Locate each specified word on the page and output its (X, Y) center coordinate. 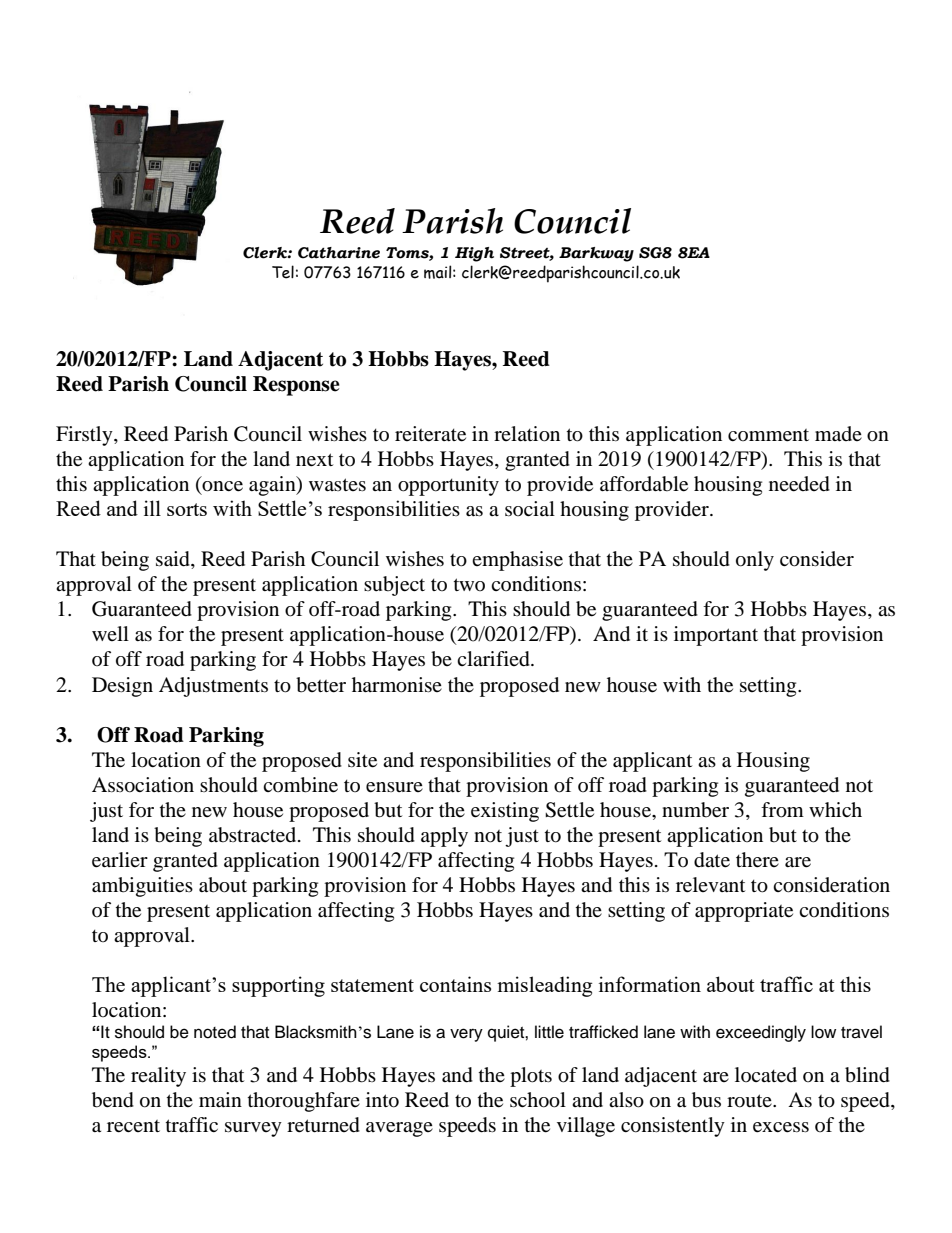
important (716, 636)
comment (768, 435)
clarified (494, 659)
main (220, 1100)
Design (122, 687)
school (538, 1100)
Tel (283, 272)
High (474, 254)
